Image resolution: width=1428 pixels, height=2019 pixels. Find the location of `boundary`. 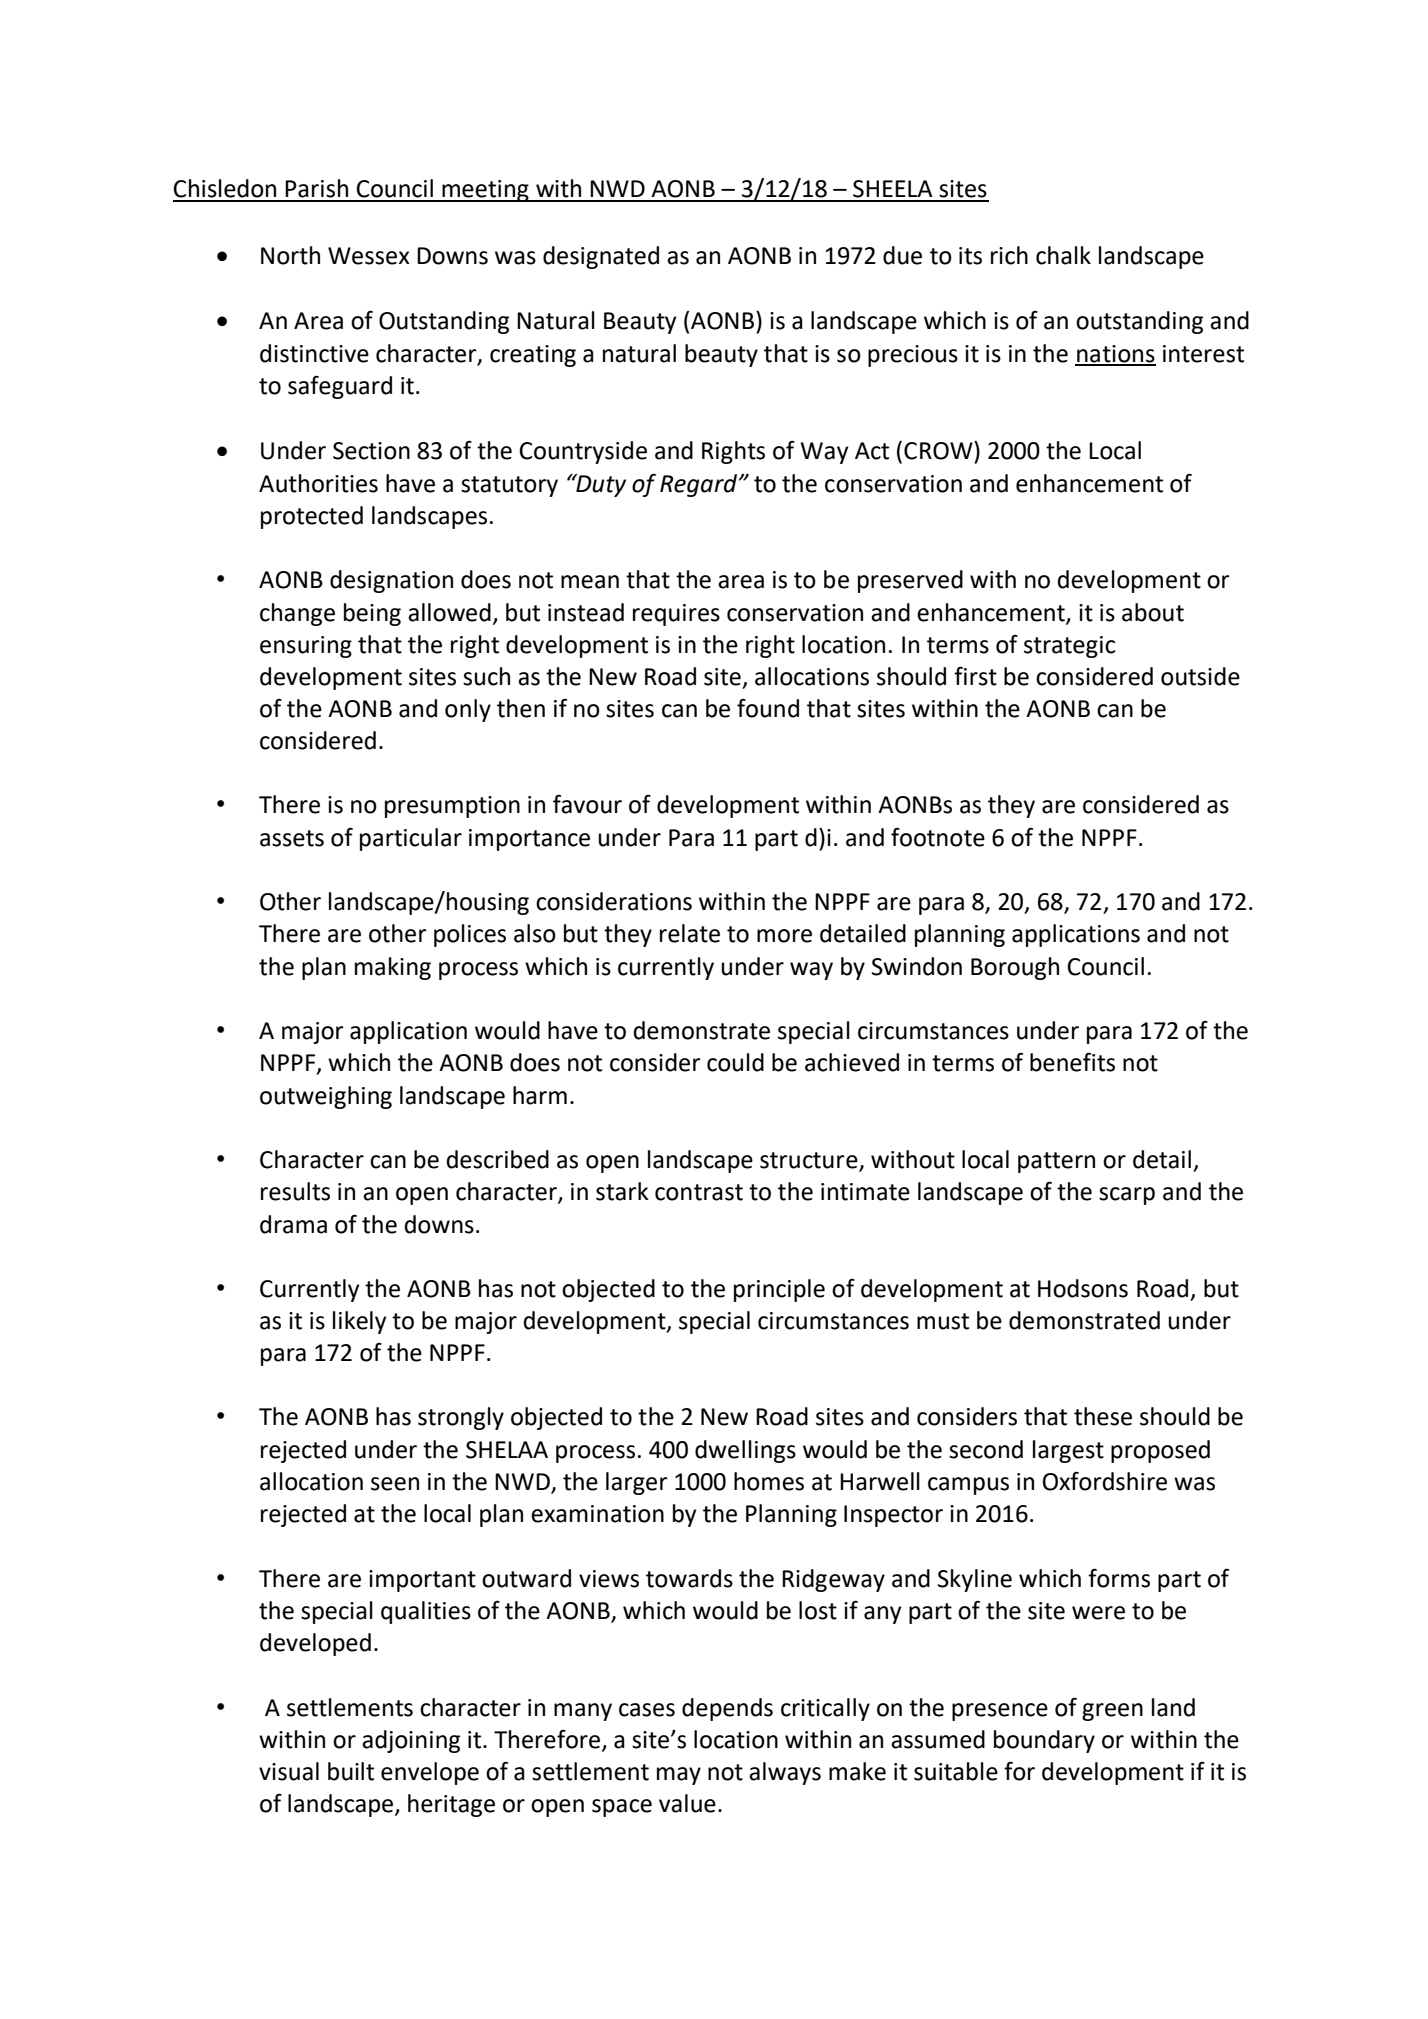

boundary is located at coordinates (1044, 1741).
